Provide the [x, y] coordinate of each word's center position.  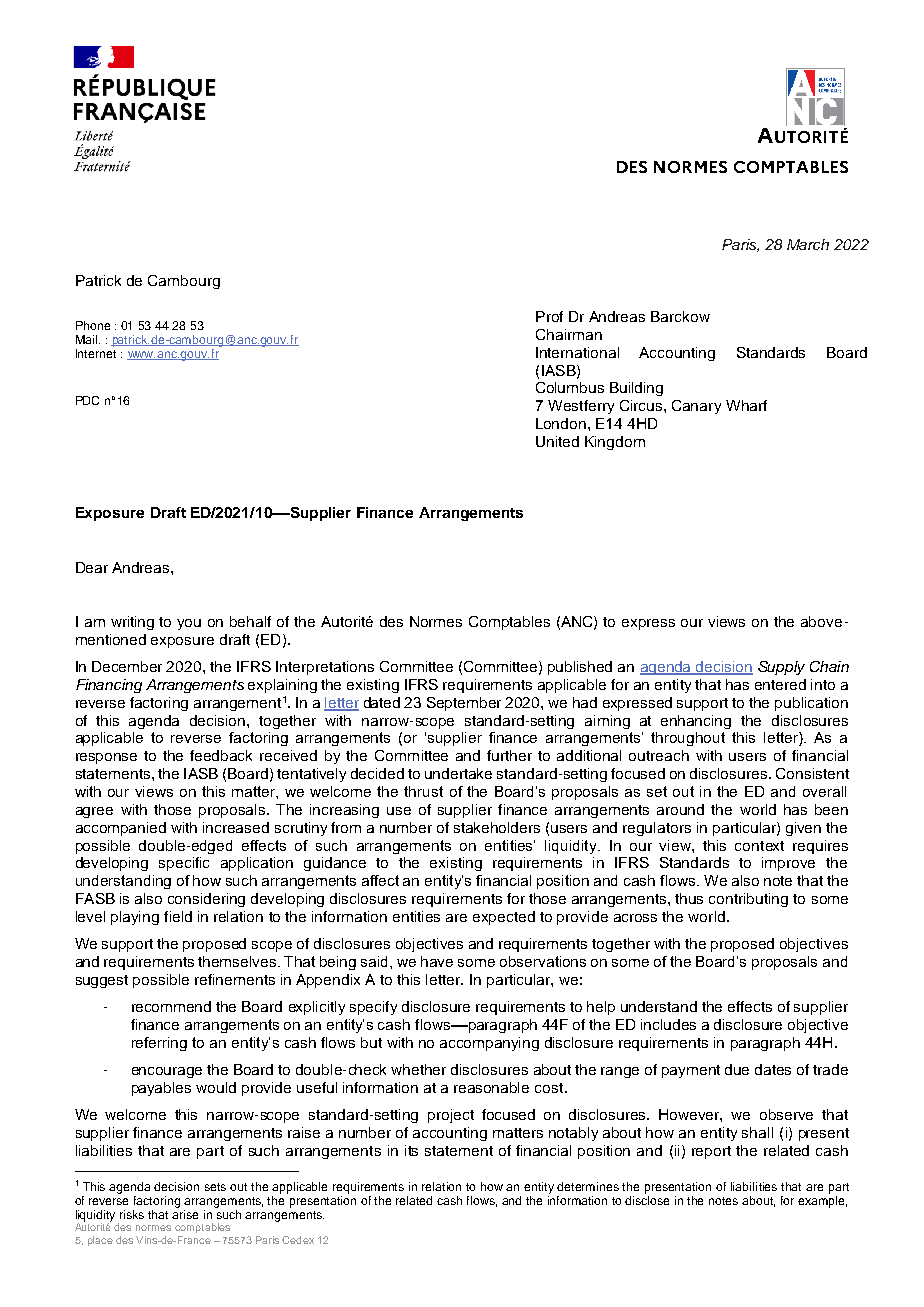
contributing [748, 900]
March [808, 244]
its [411, 1150]
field [178, 916]
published [580, 668]
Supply [781, 668]
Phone [93, 325]
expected [504, 918]
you [189, 624]
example [822, 1200]
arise [185, 1214]
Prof [549, 316]
